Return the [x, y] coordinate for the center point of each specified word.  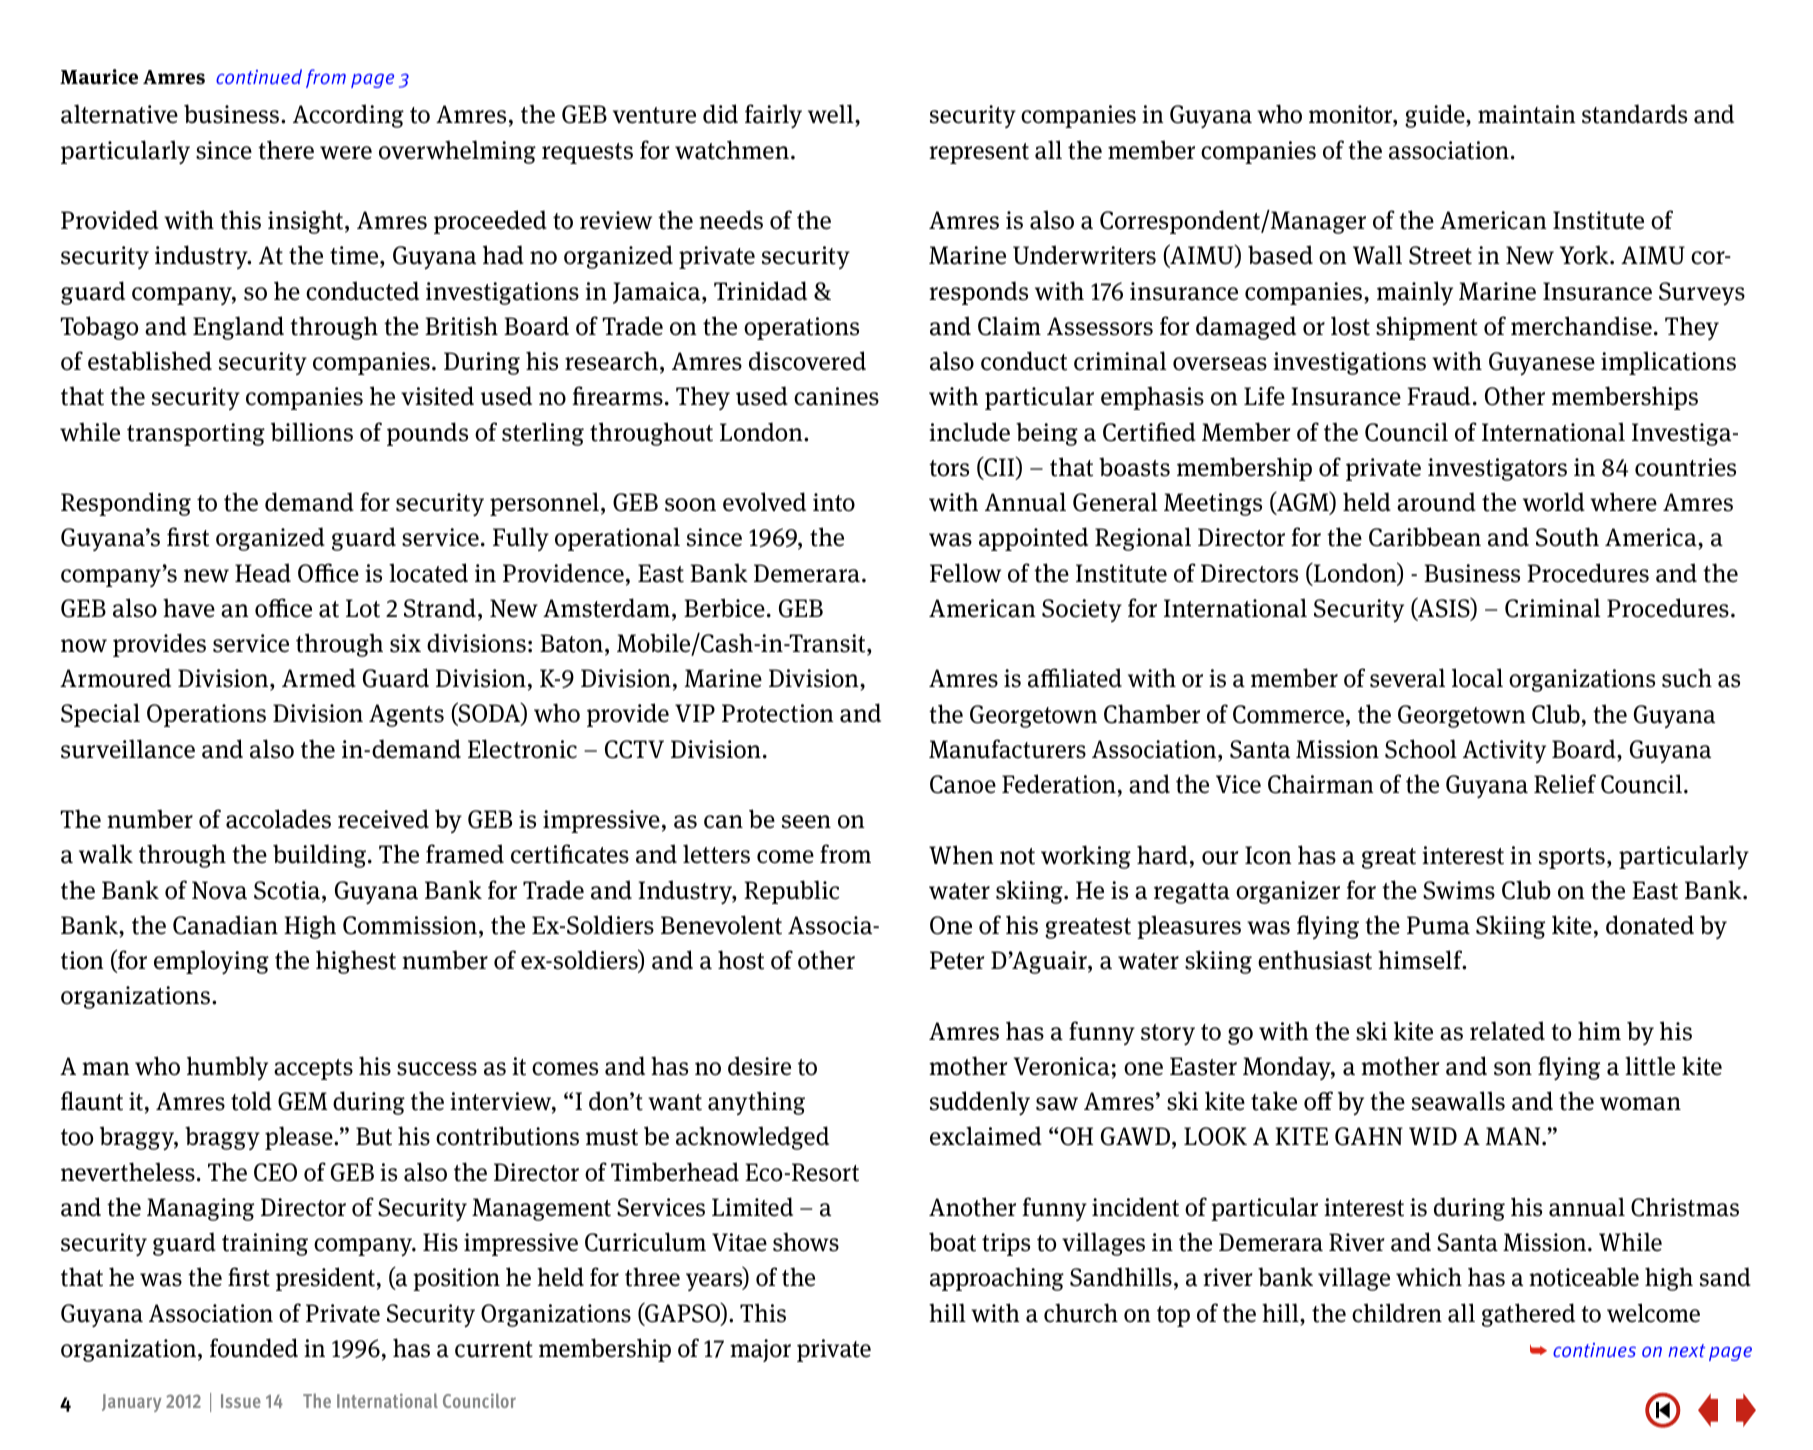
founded [254, 1348]
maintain [1527, 114]
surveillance [128, 749]
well [832, 114]
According [348, 116]
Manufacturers [1007, 749]
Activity [1504, 751]
